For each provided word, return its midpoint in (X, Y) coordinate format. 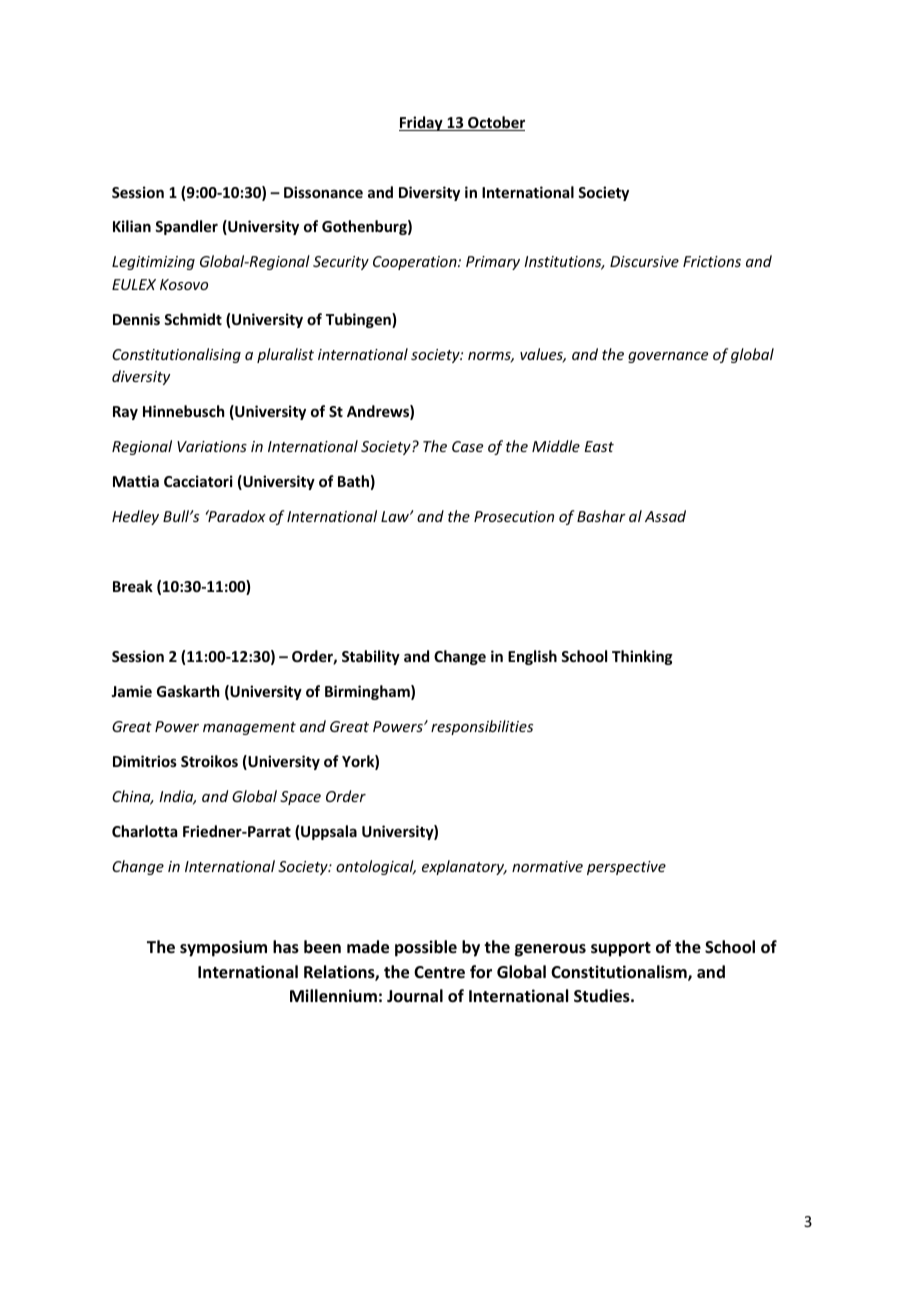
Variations (212, 446)
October (495, 123)
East (599, 446)
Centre (439, 972)
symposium (223, 948)
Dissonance (323, 192)
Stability (371, 657)
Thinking (642, 657)
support (621, 949)
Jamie (131, 691)
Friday (422, 123)
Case (467, 446)
